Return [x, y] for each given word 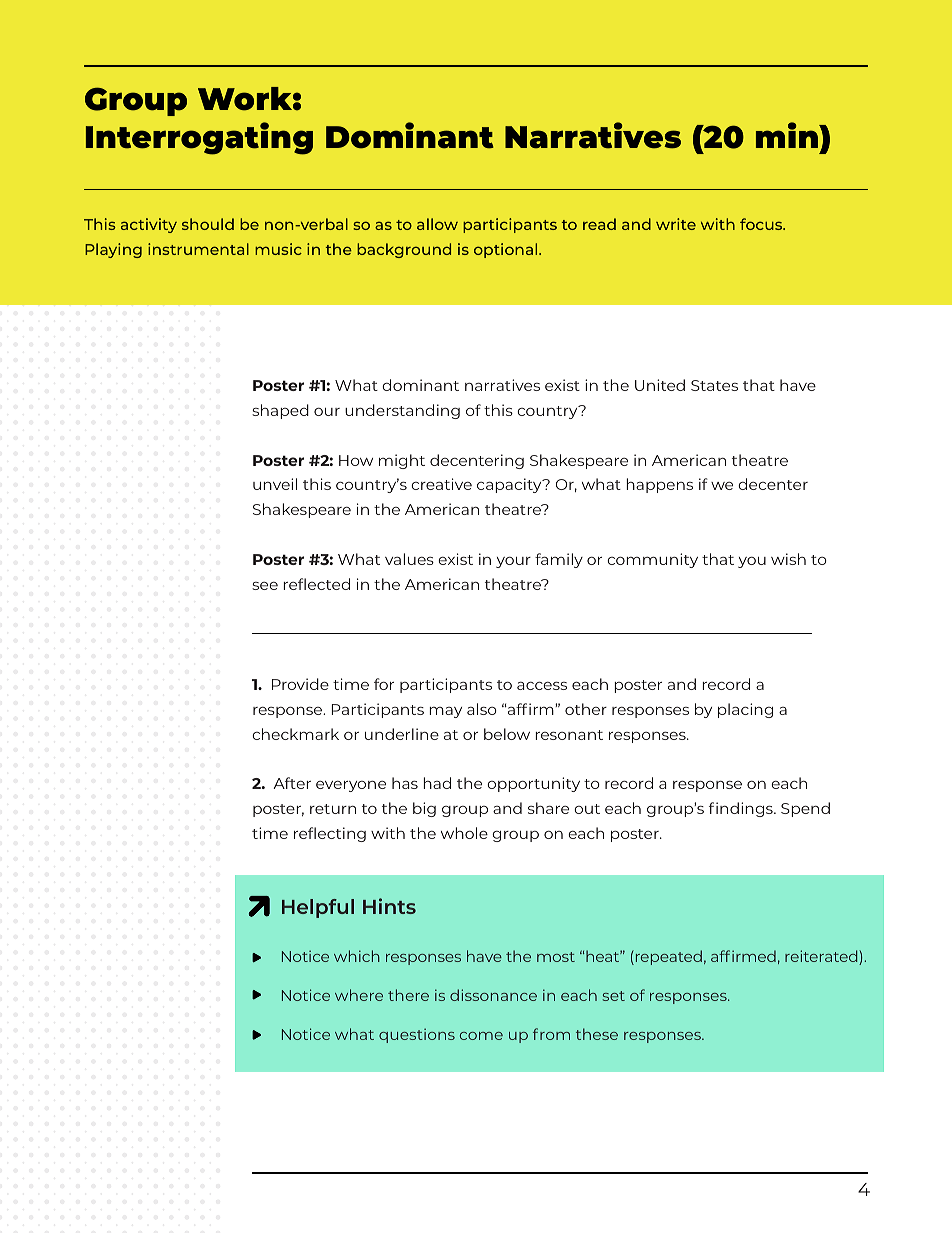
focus [762, 224]
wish [788, 559]
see [265, 586]
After [292, 783]
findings [742, 809]
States [714, 385]
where [359, 995]
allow [437, 224]
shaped [280, 411]
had [437, 783]
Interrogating [199, 138]
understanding [402, 411]
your [513, 562]
